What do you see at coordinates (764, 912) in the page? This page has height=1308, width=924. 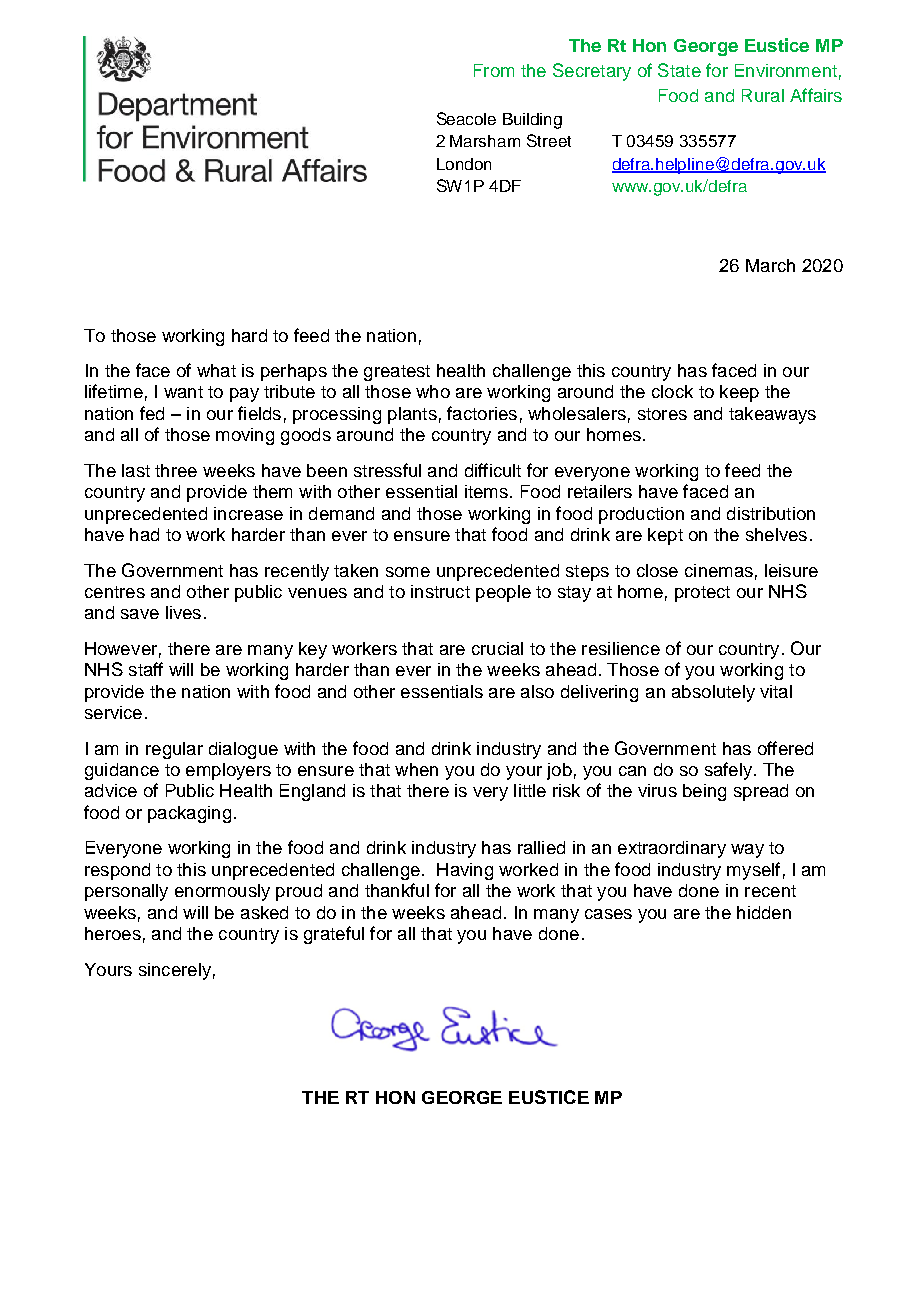 I see `hidden` at bounding box center [764, 912].
